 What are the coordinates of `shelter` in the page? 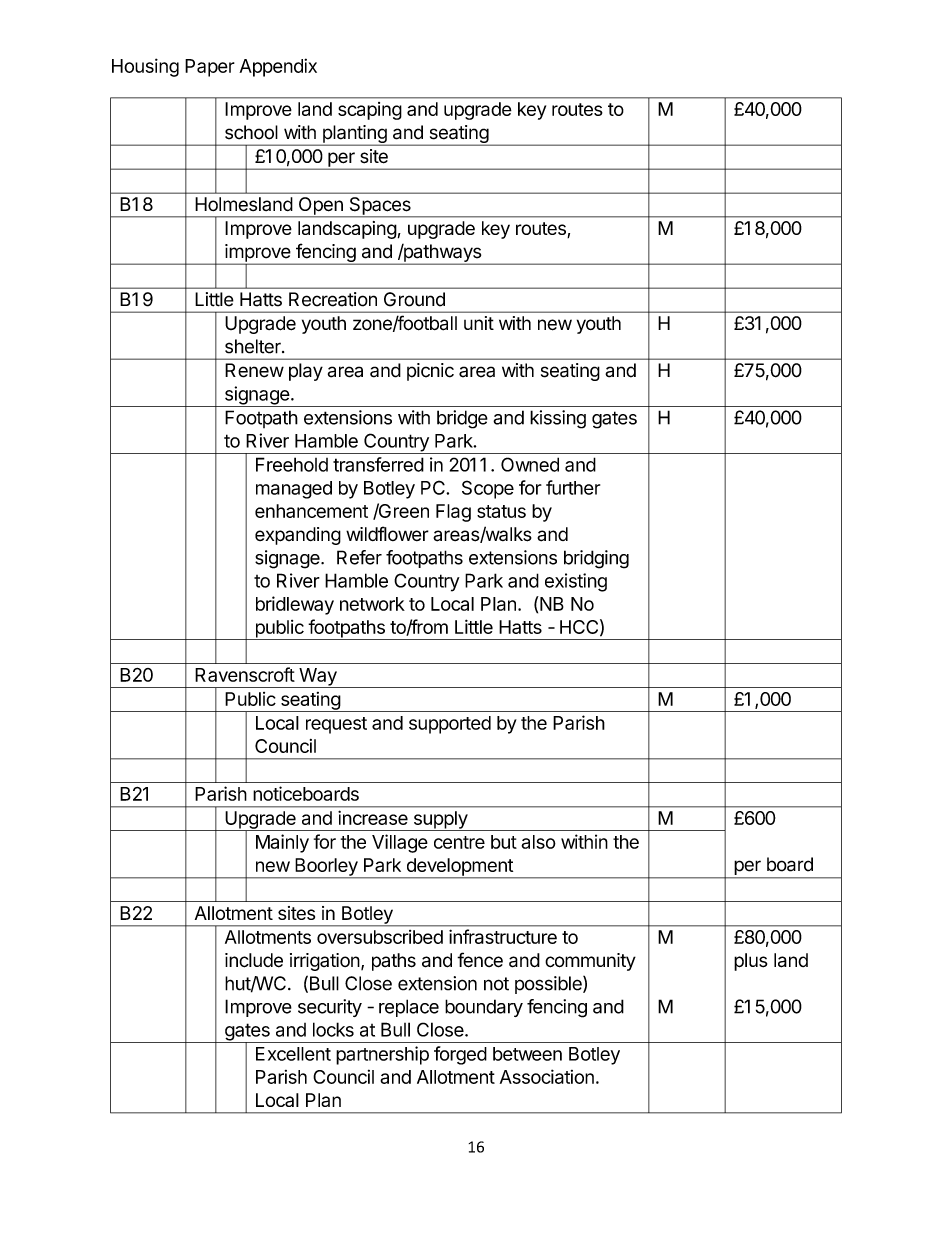 It's located at (254, 346).
